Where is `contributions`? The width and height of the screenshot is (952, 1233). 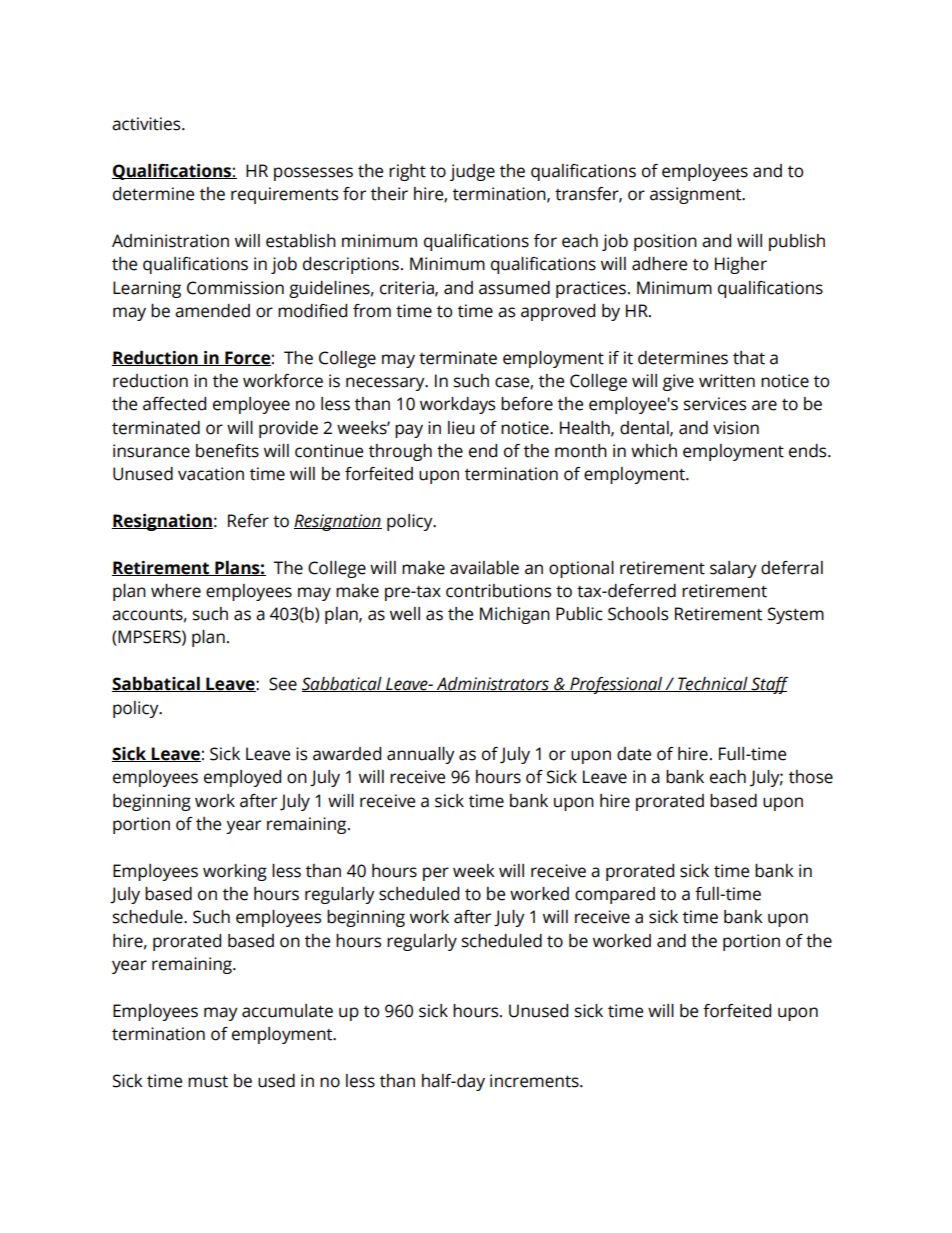 contributions is located at coordinates (498, 591).
